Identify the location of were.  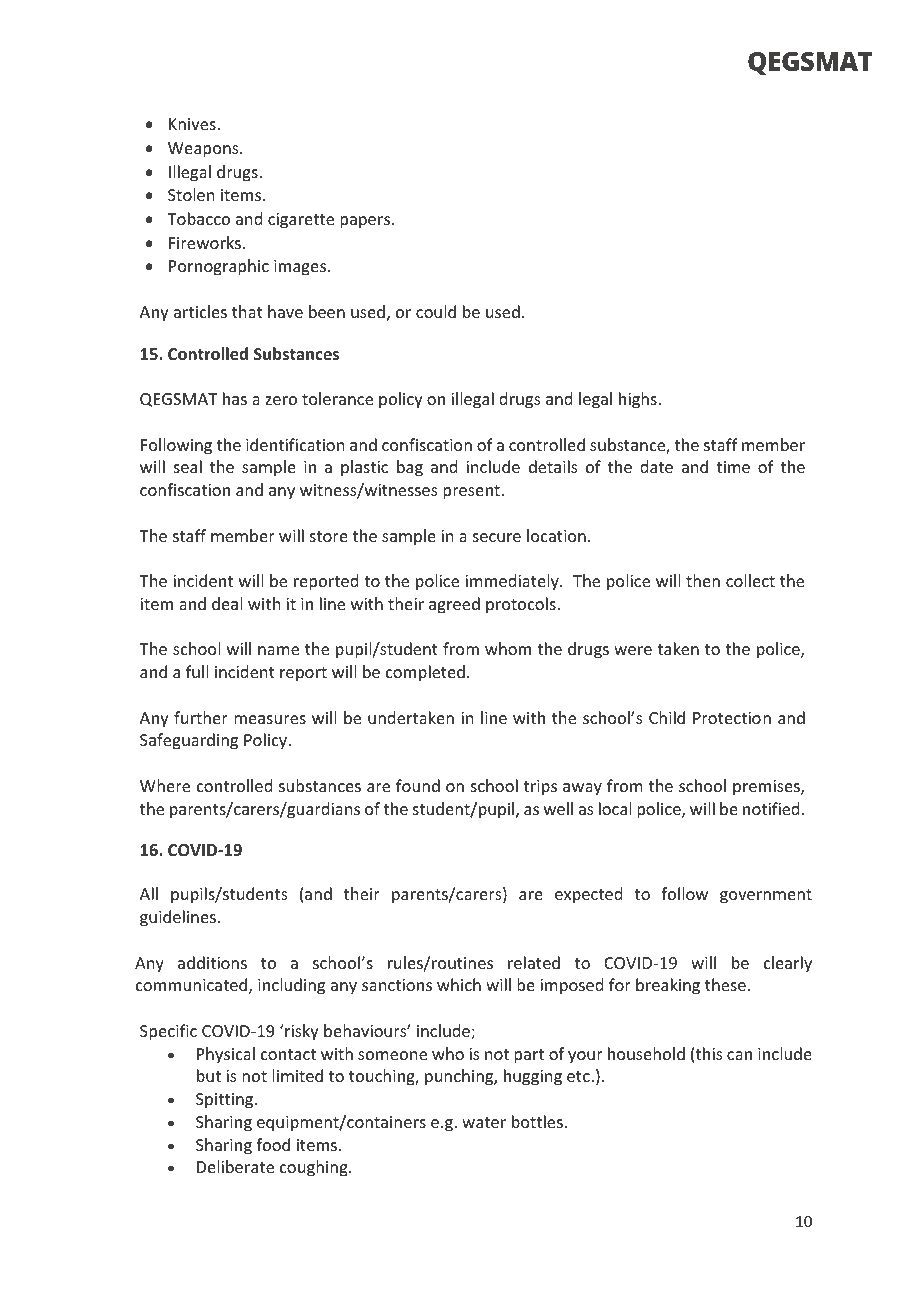
(633, 650).
